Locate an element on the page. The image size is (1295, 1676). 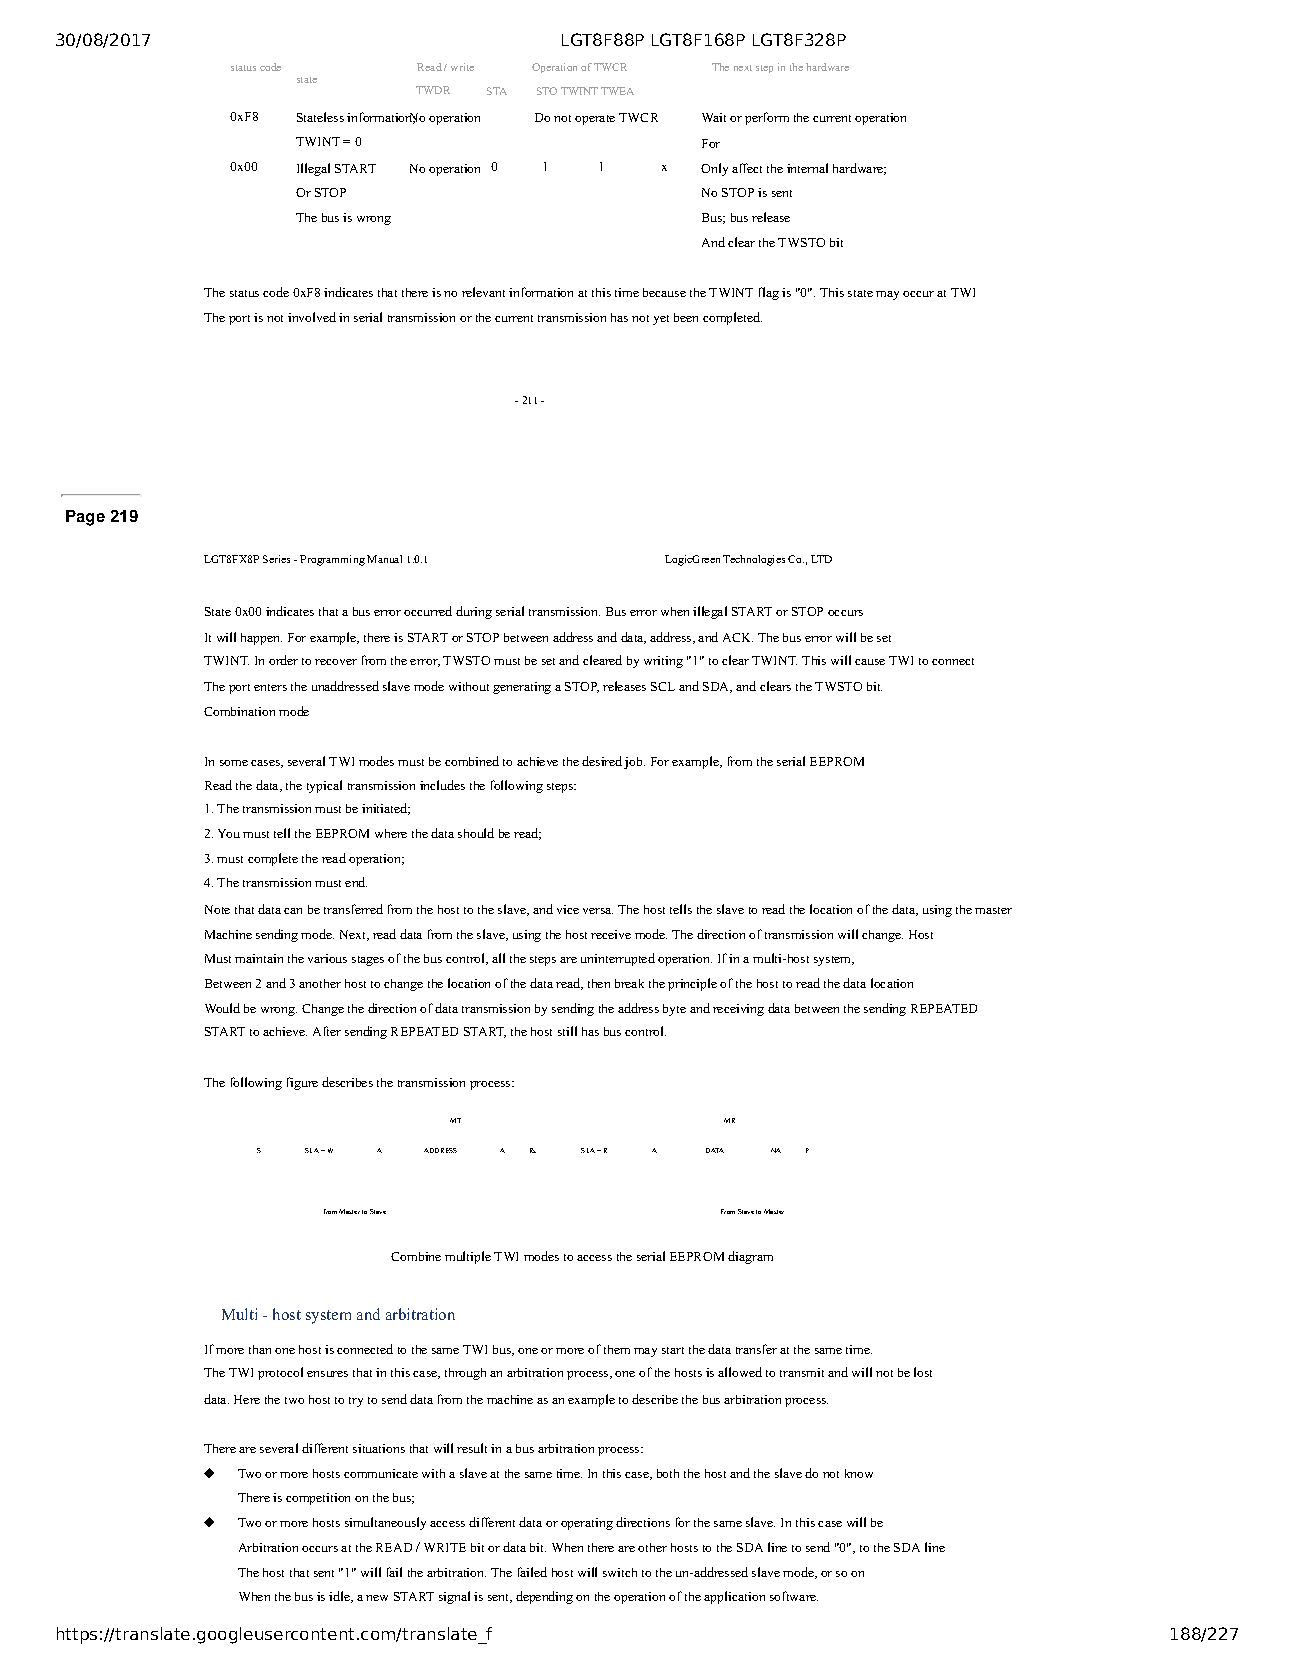
competition is located at coordinates (318, 1499).
